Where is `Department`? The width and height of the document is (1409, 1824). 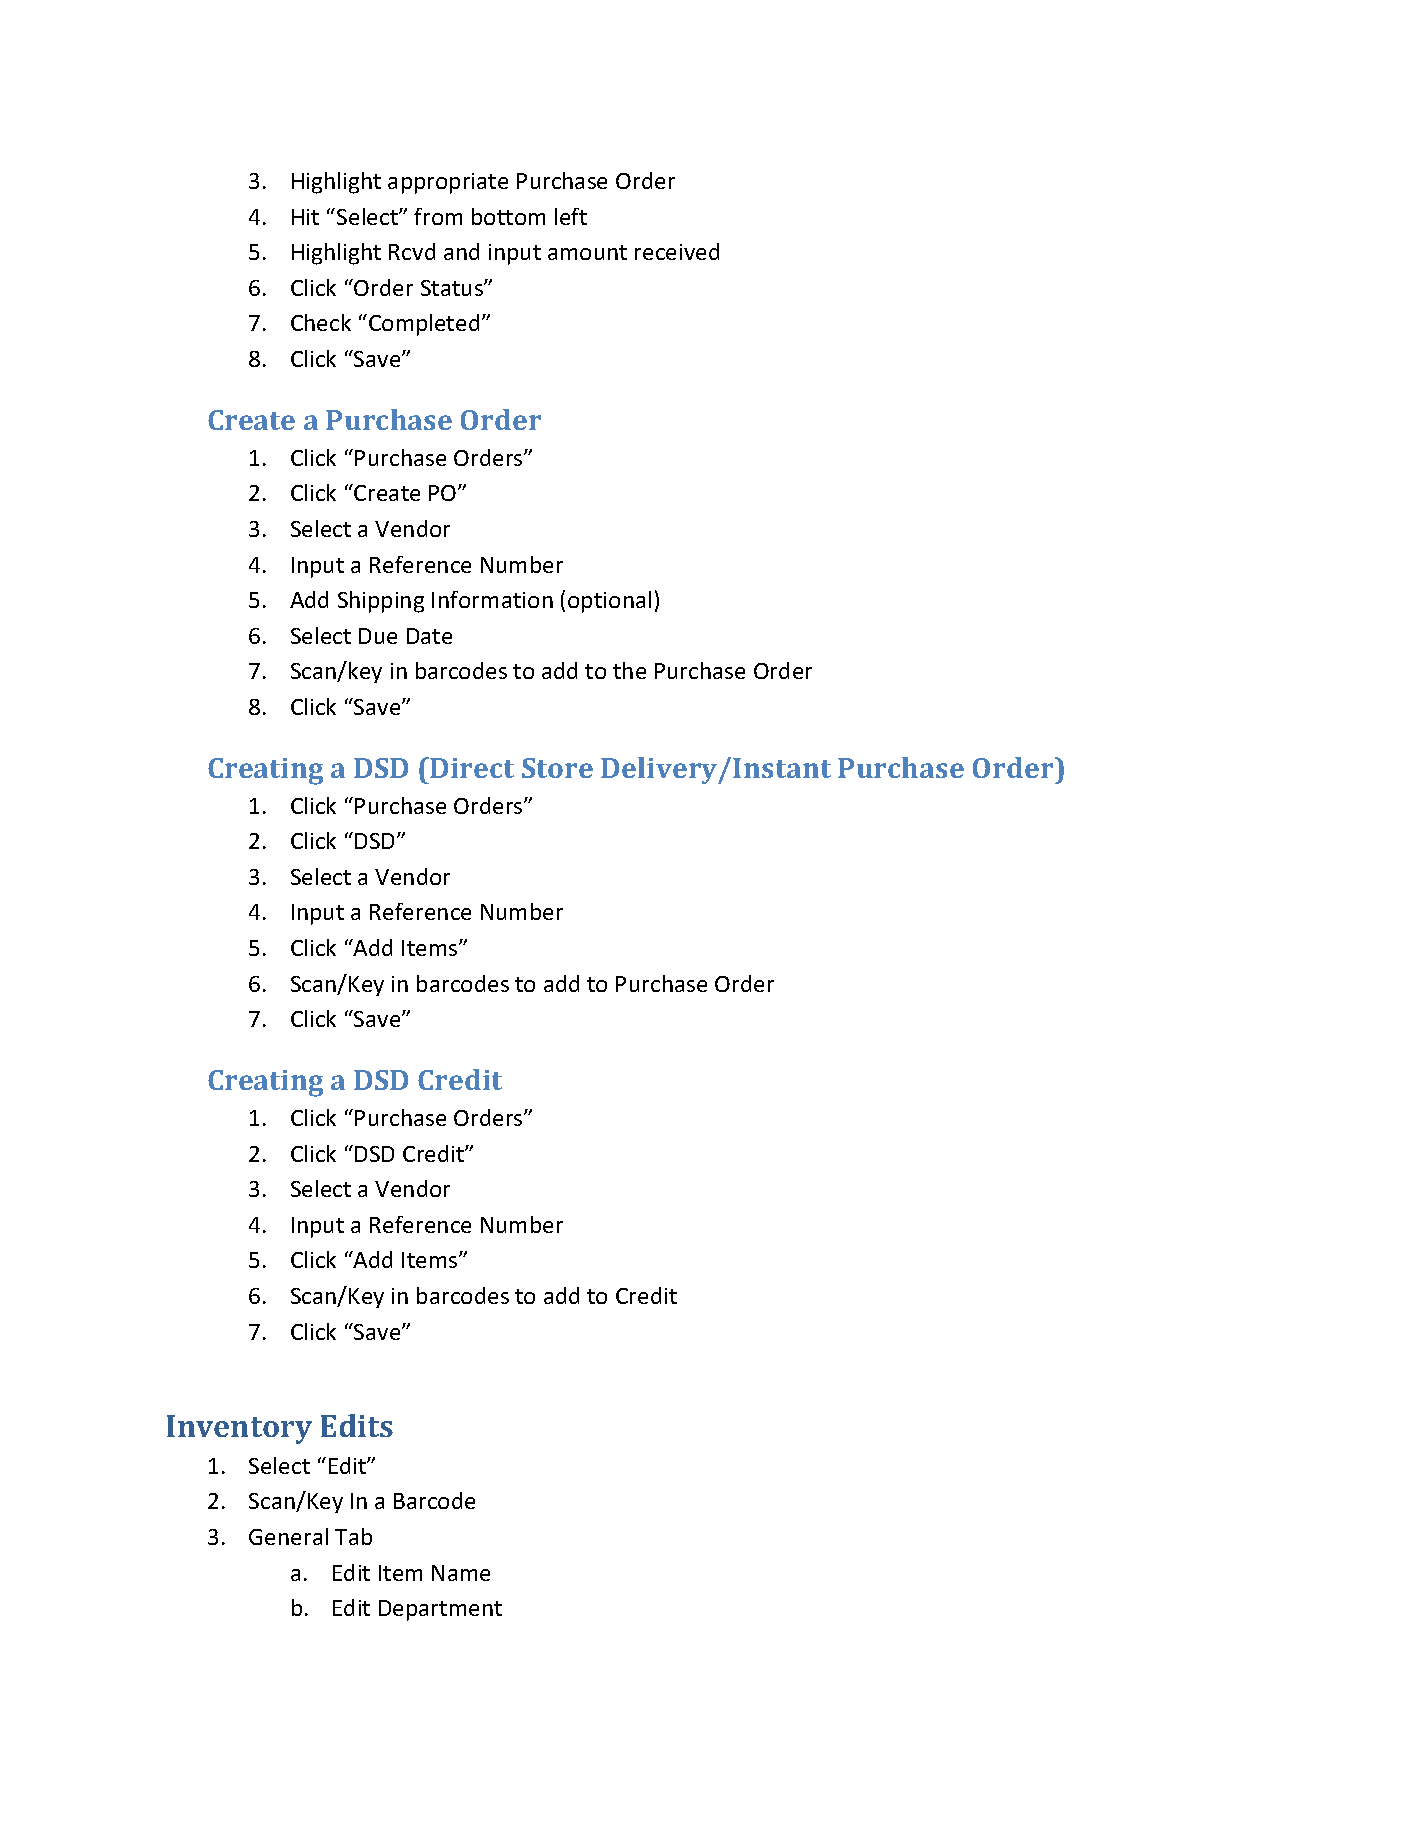 Department is located at coordinates (440, 1610).
